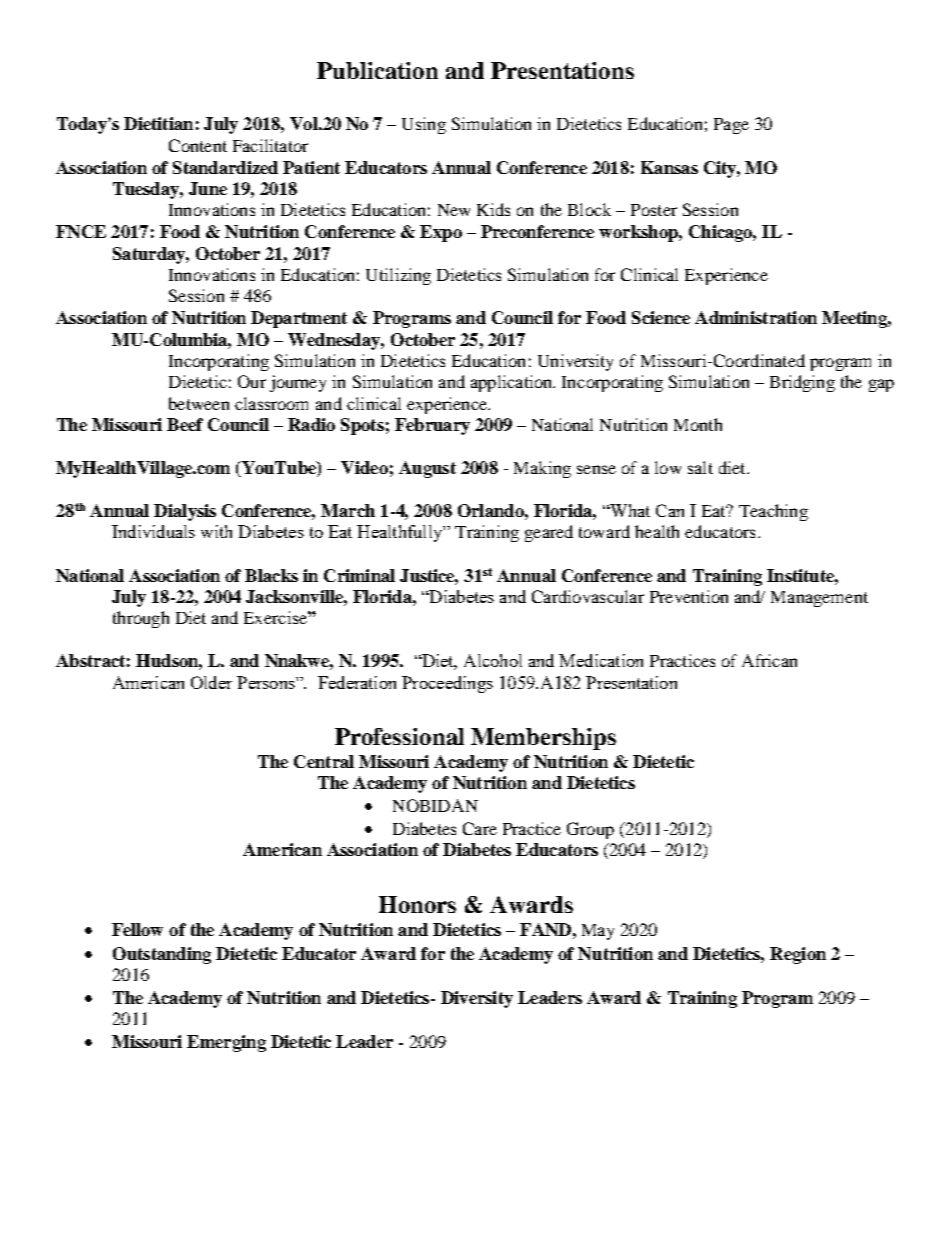 This document has width=952, height=1233. I want to click on Management, so click(819, 599).
